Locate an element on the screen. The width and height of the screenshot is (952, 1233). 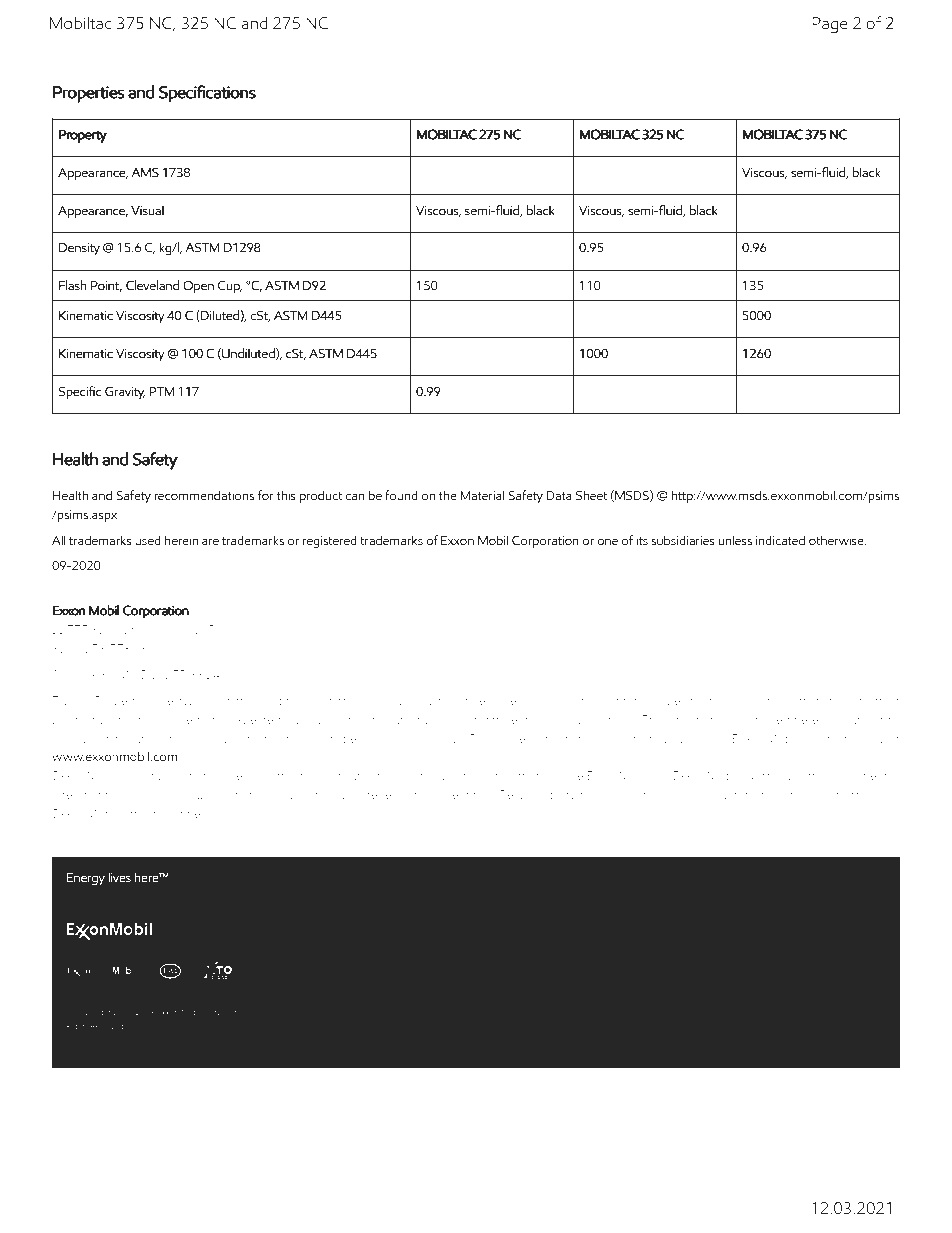
remains is located at coordinates (797, 794).
